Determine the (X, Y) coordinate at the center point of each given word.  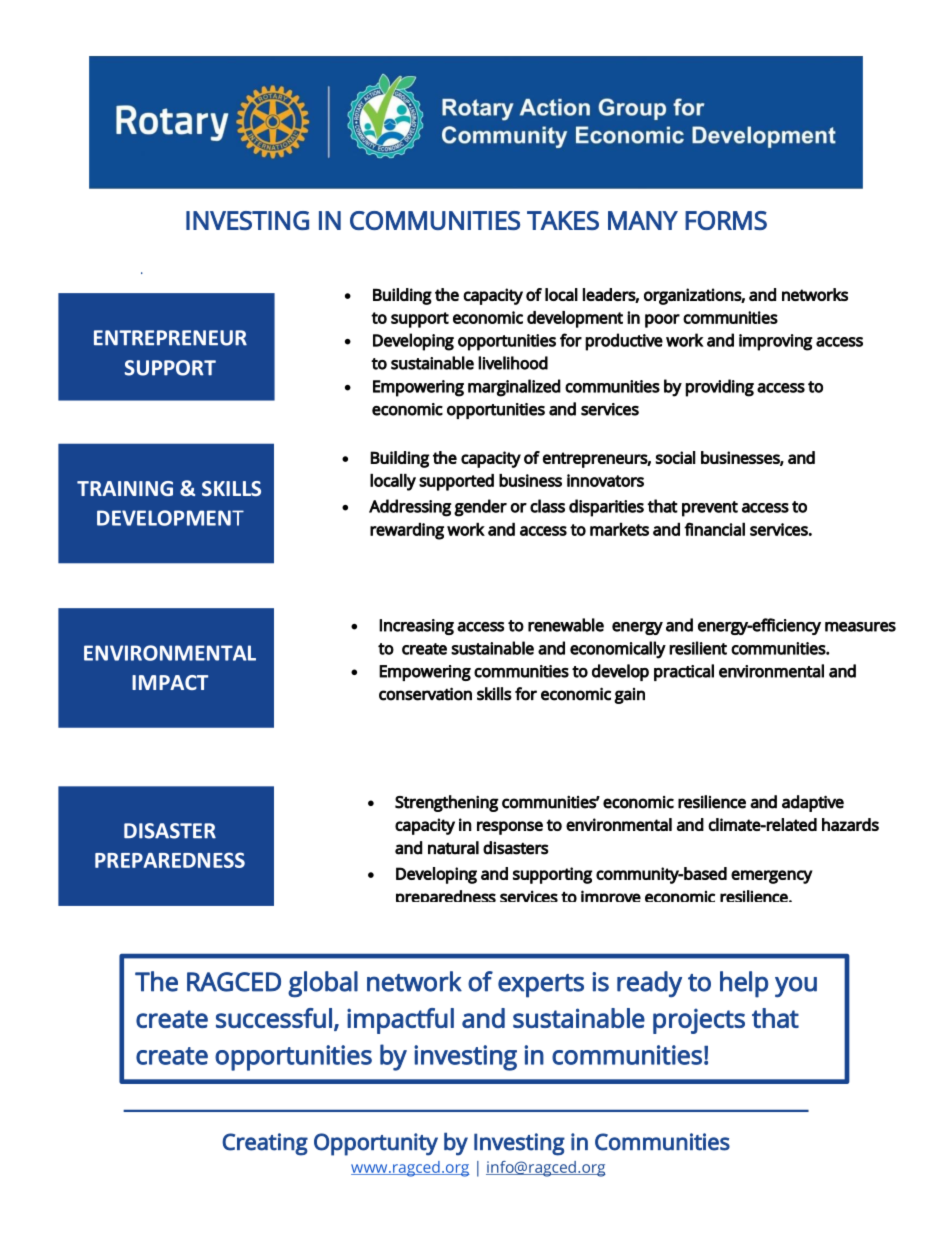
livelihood (513, 363)
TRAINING (125, 488)
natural (453, 848)
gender (480, 508)
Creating (265, 1144)
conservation (425, 694)
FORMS (726, 220)
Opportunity (376, 1144)
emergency (772, 877)
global (323, 984)
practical (684, 672)
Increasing (416, 627)
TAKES (563, 220)
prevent (710, 509)
